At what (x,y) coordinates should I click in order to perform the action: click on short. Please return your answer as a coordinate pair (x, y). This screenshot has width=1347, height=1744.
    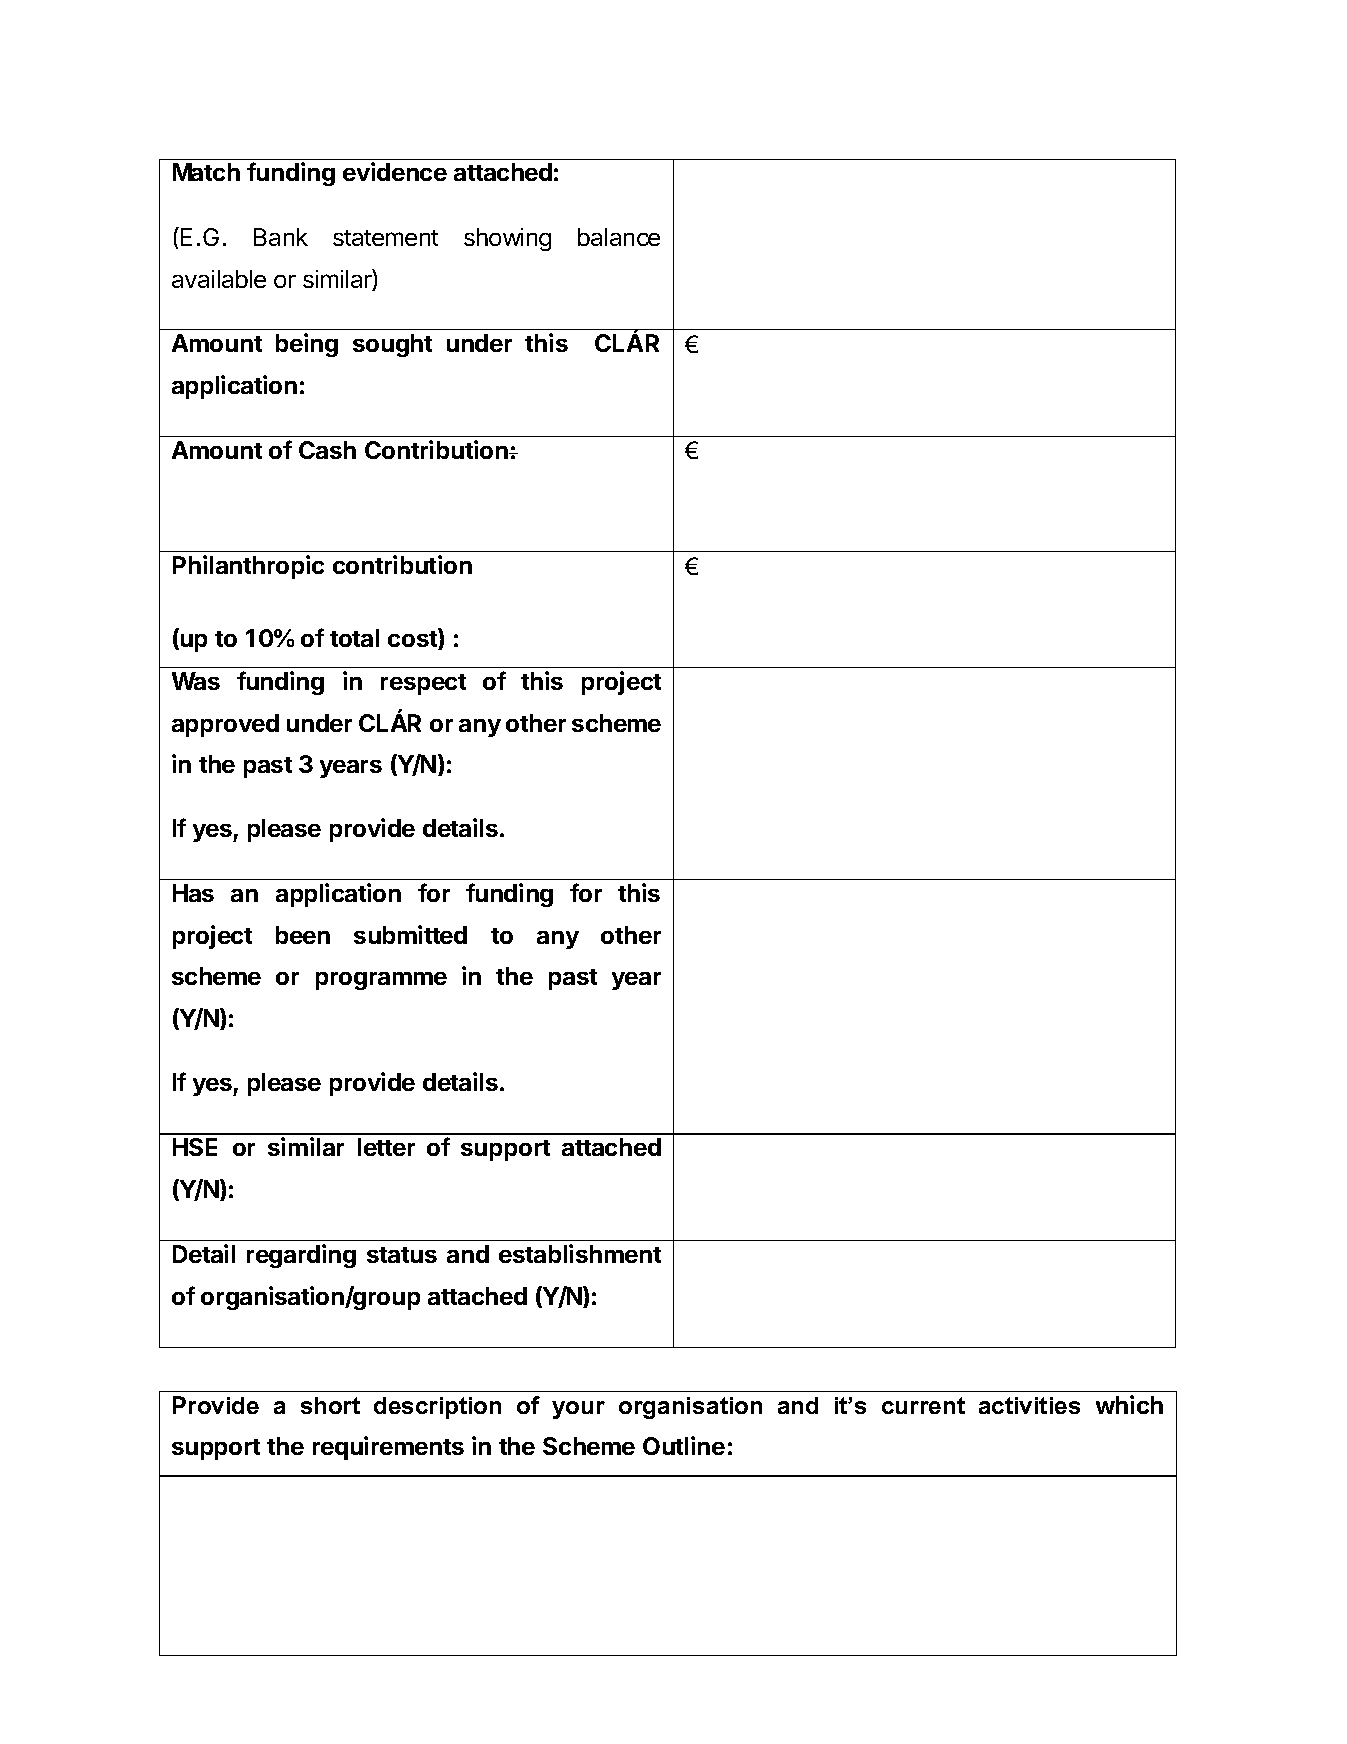
    Looking at the image, I should click on (330, 1405).
